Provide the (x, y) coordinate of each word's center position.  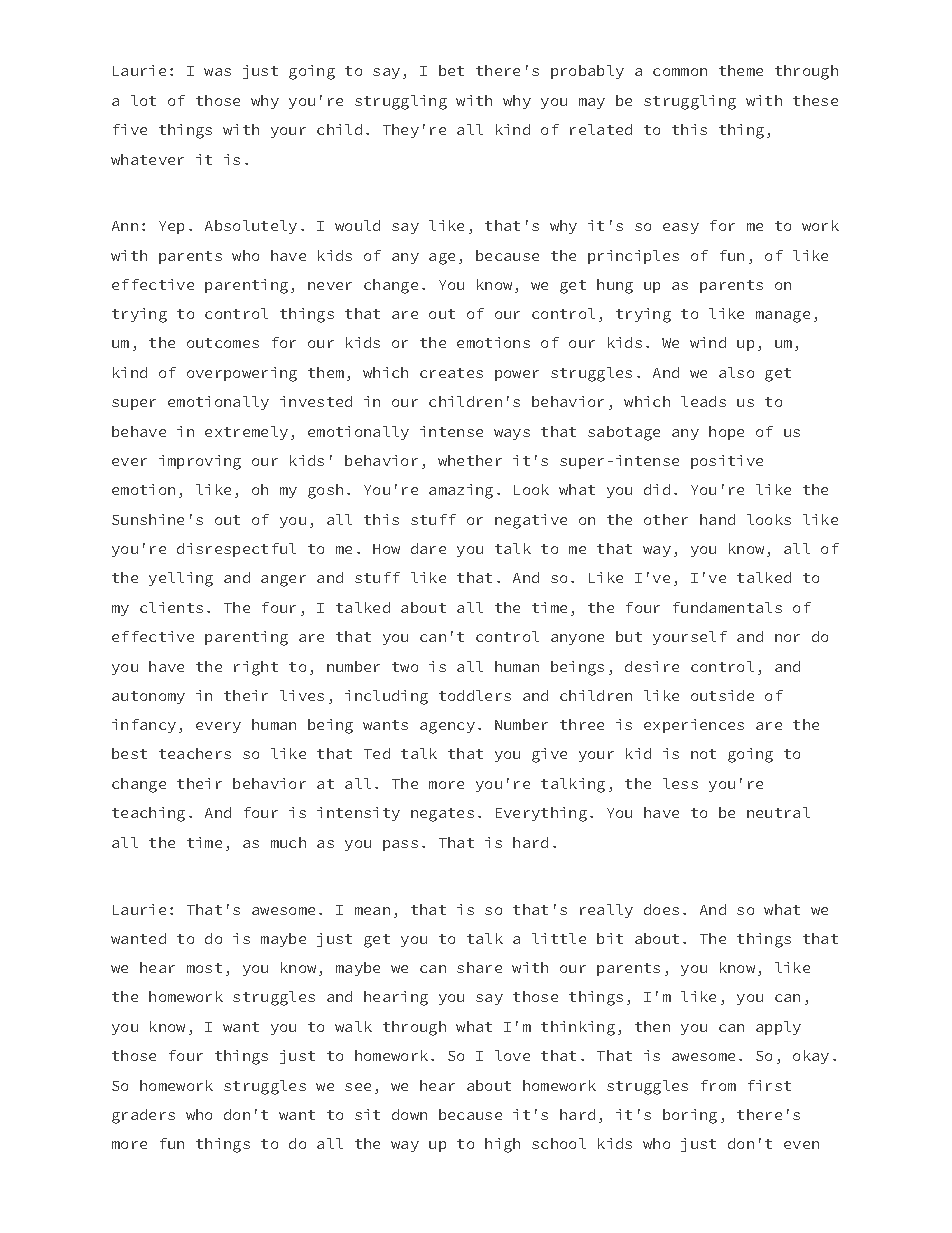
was (217, 72)
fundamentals (727, 607)
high (502, 1145)
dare (428, 548)
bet (451, 70)
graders (143, 1116)
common (680, 72)
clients (171, 607)
